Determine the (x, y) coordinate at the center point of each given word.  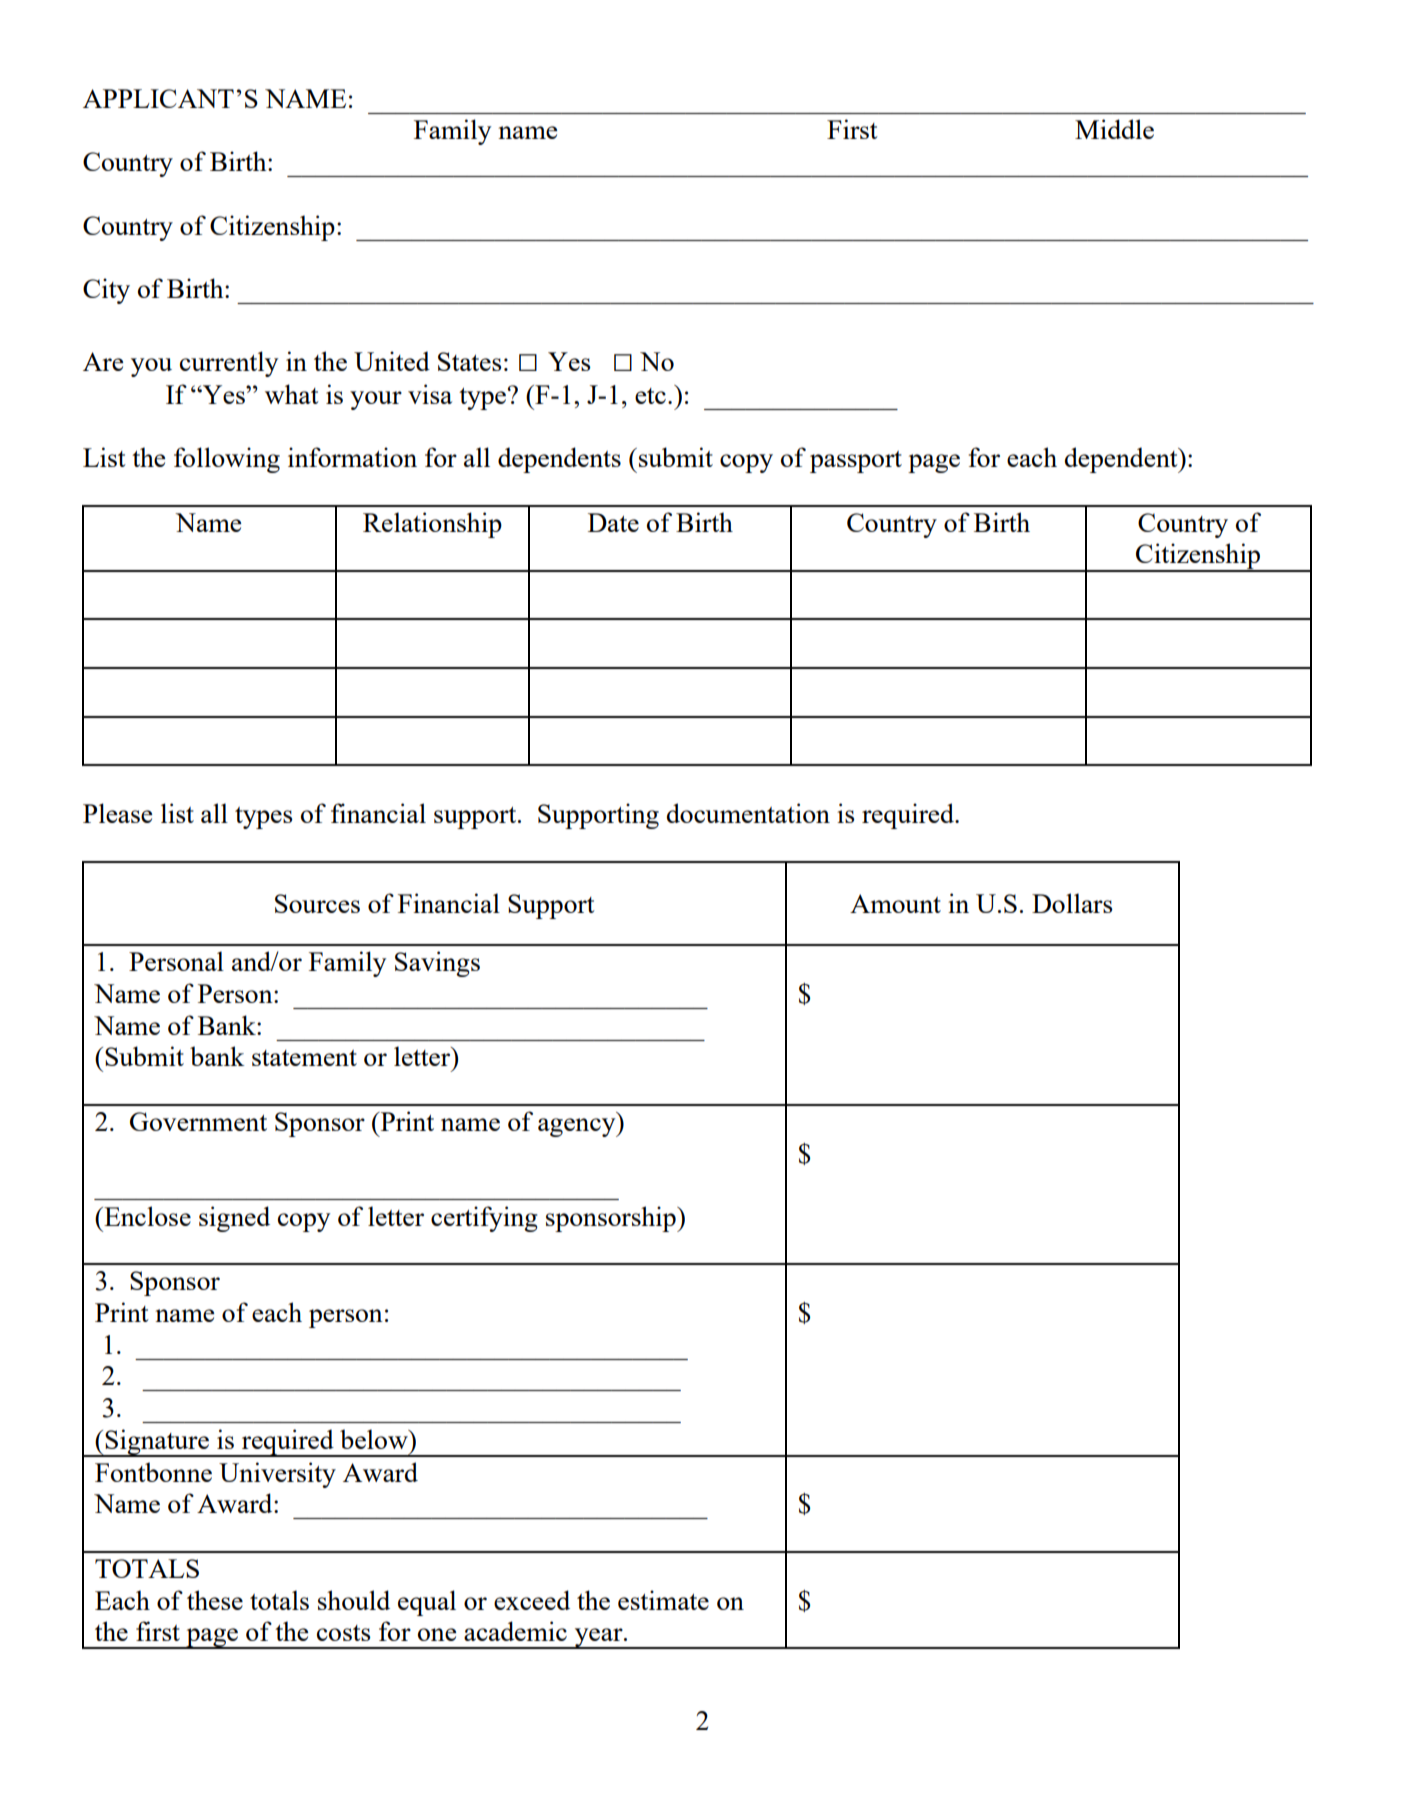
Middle (1114, 129)
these (215, 1600)
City (106, 291)
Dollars (1072, 903)
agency (578, 1127)
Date (613, 522)
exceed (532, 1600)
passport (856, 462)
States (469, 361)
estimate (663, 1600)
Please (117, 813)
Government (198, 1121)
